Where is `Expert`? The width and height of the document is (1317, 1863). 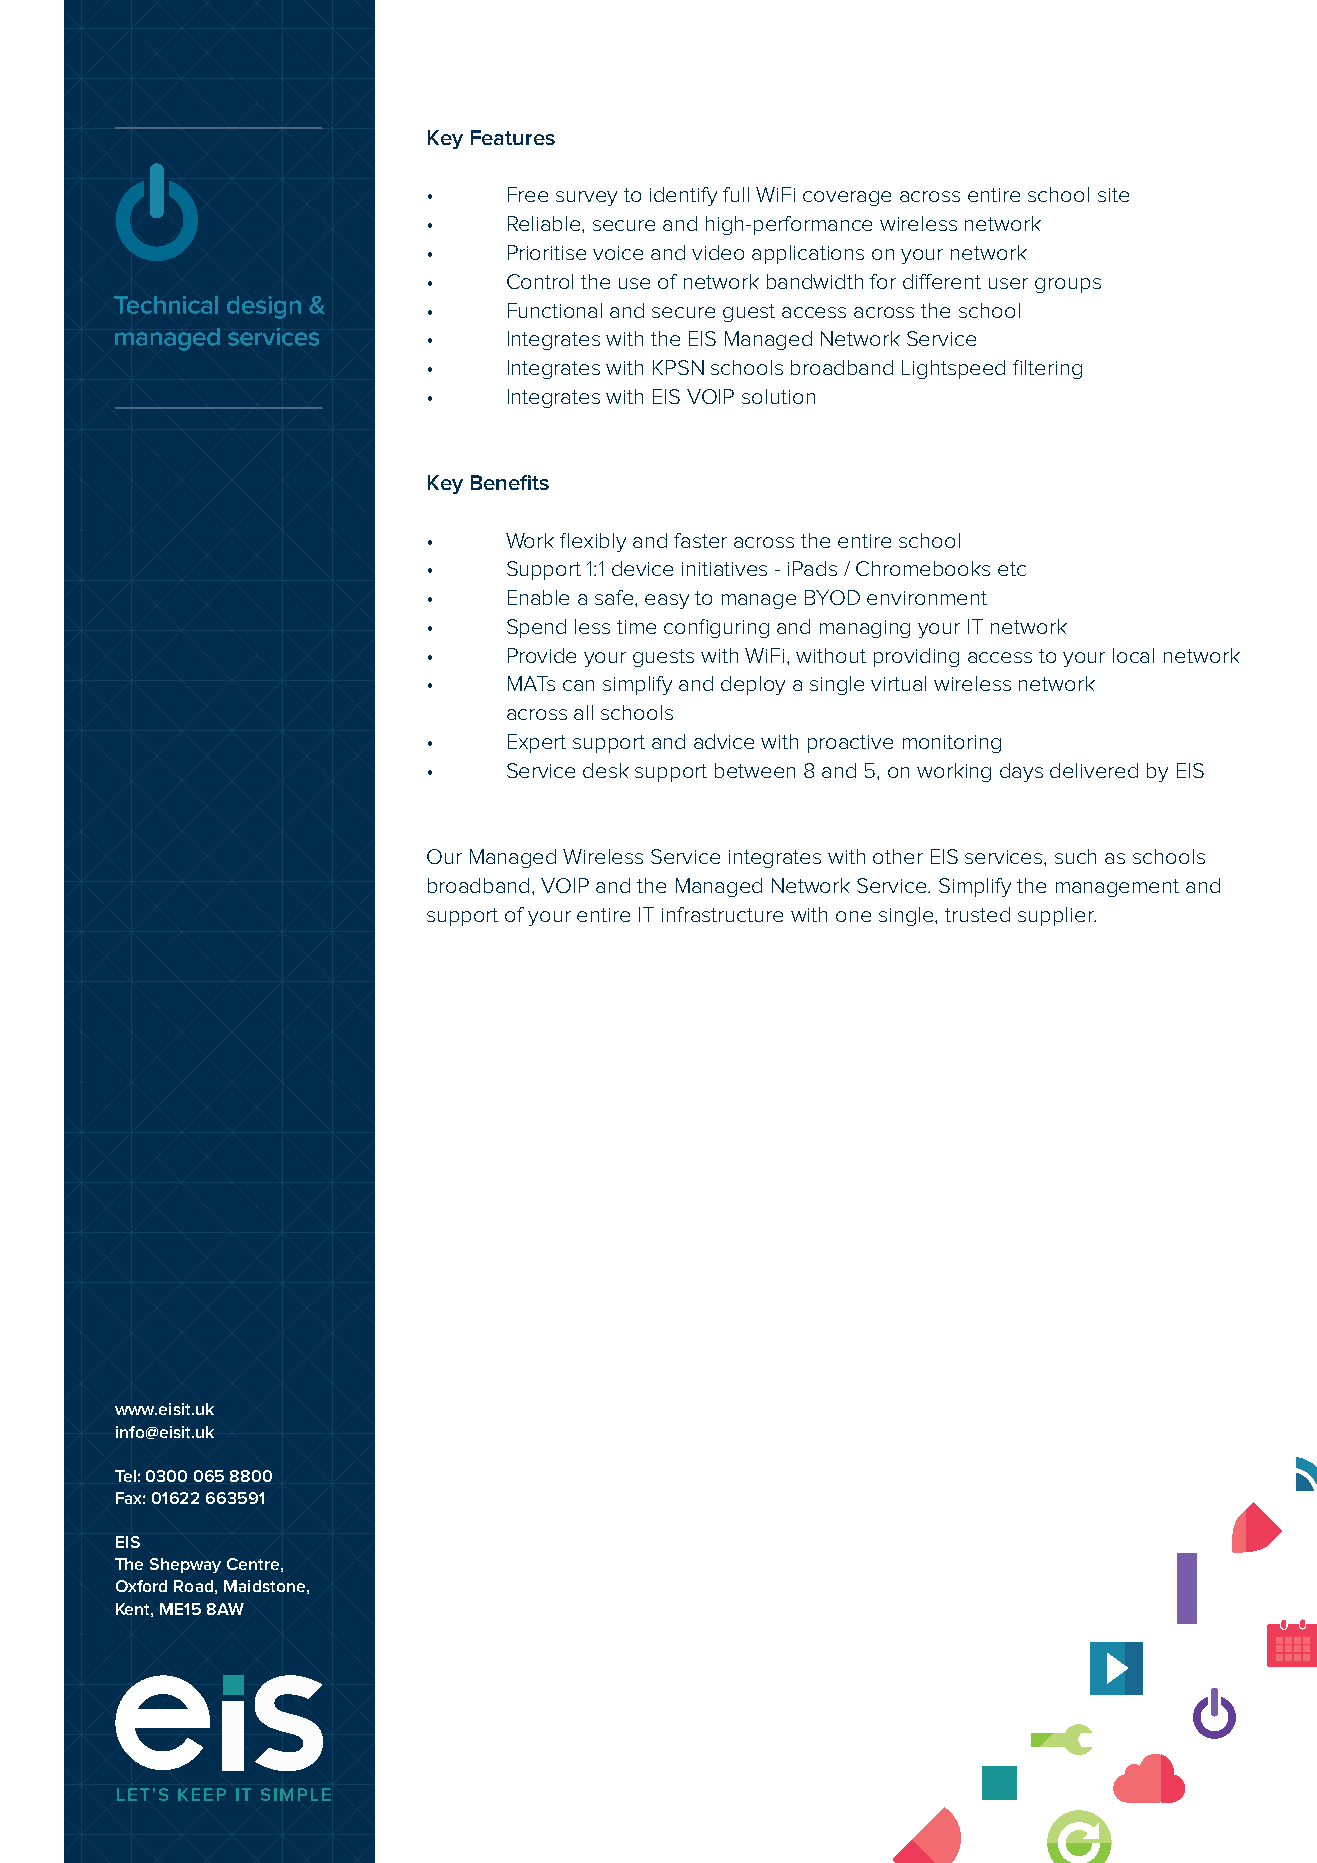
Expert is located at coordinates (537, 743).
